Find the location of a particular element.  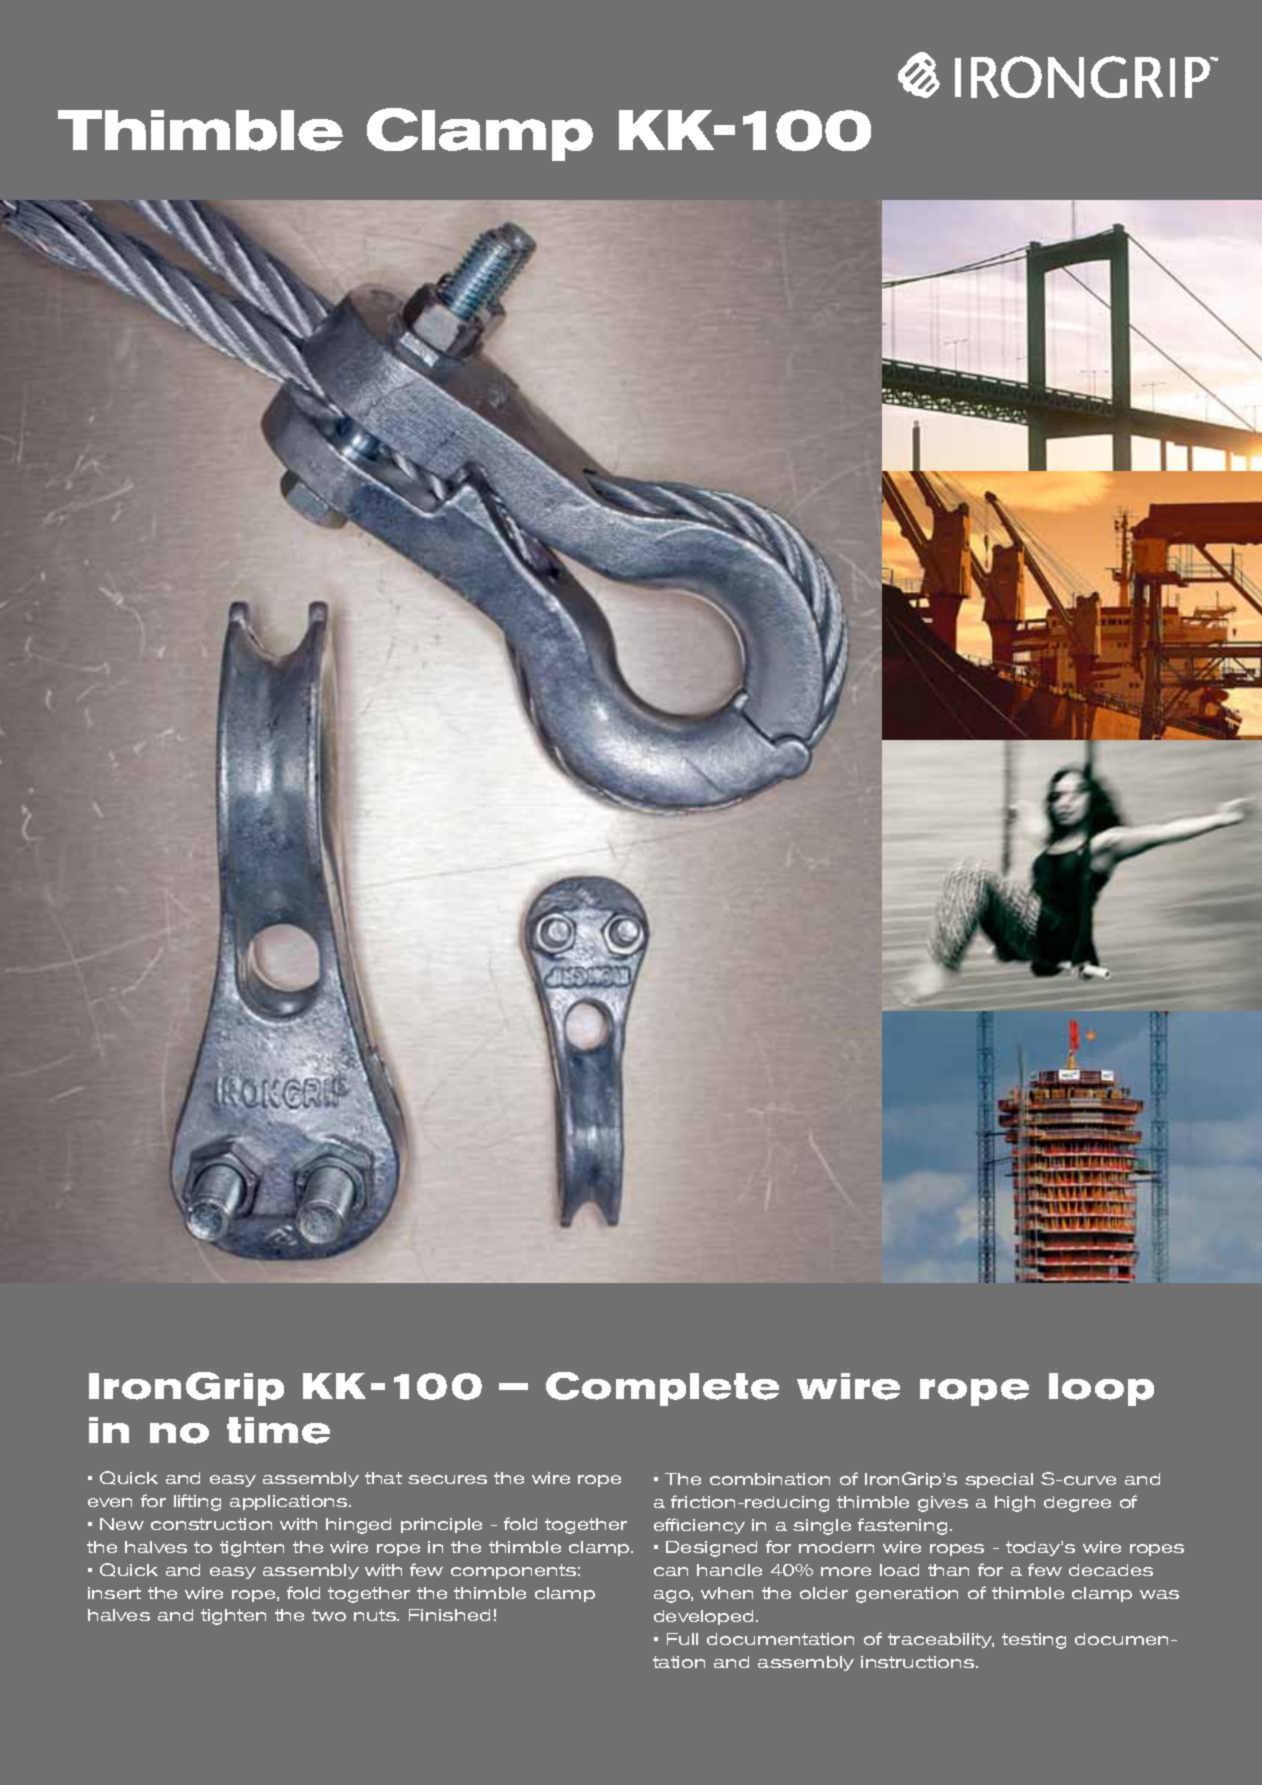

construction is located at coordinates (211, 1524).
